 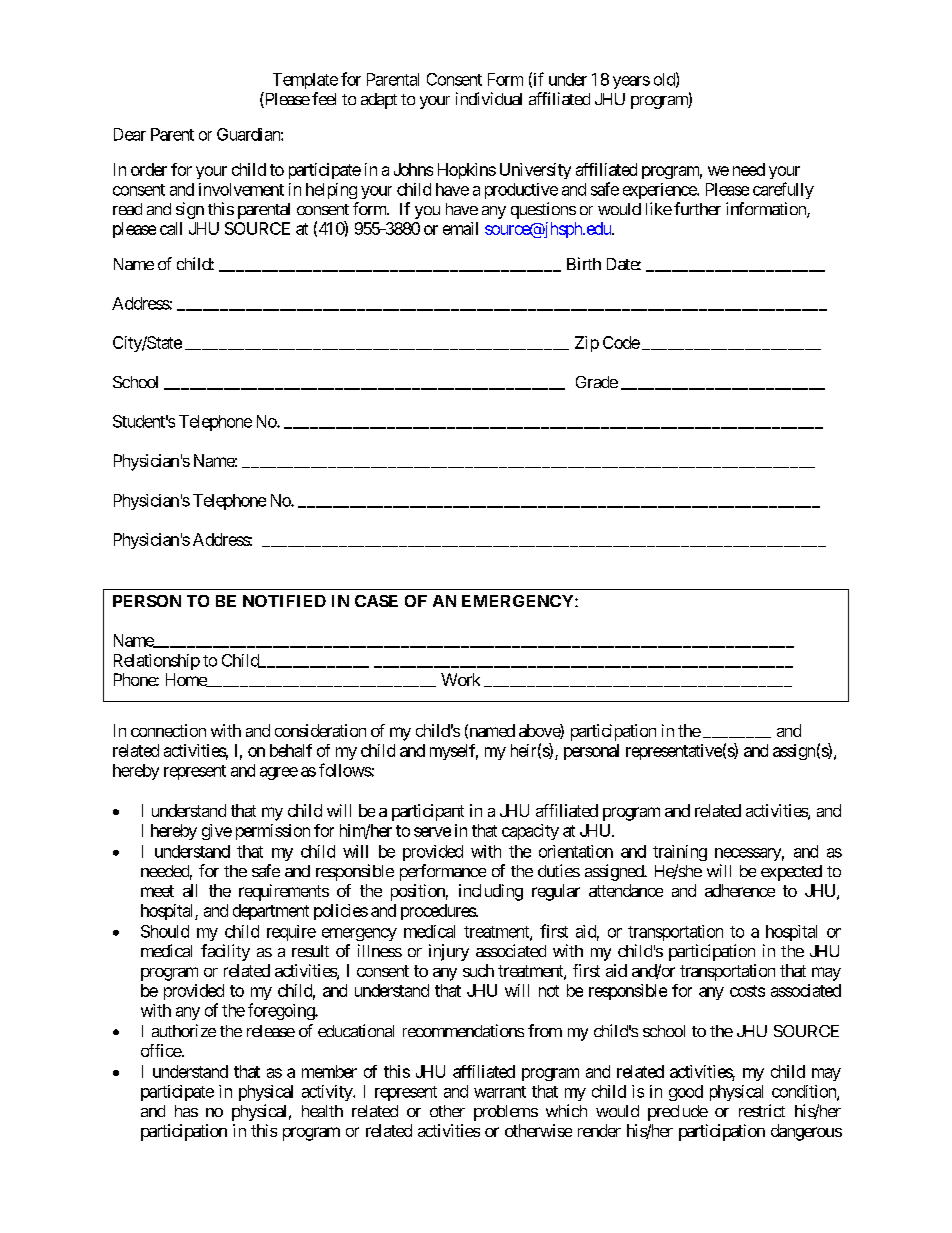 I want to click on office, so click(x=161, y=1050).
